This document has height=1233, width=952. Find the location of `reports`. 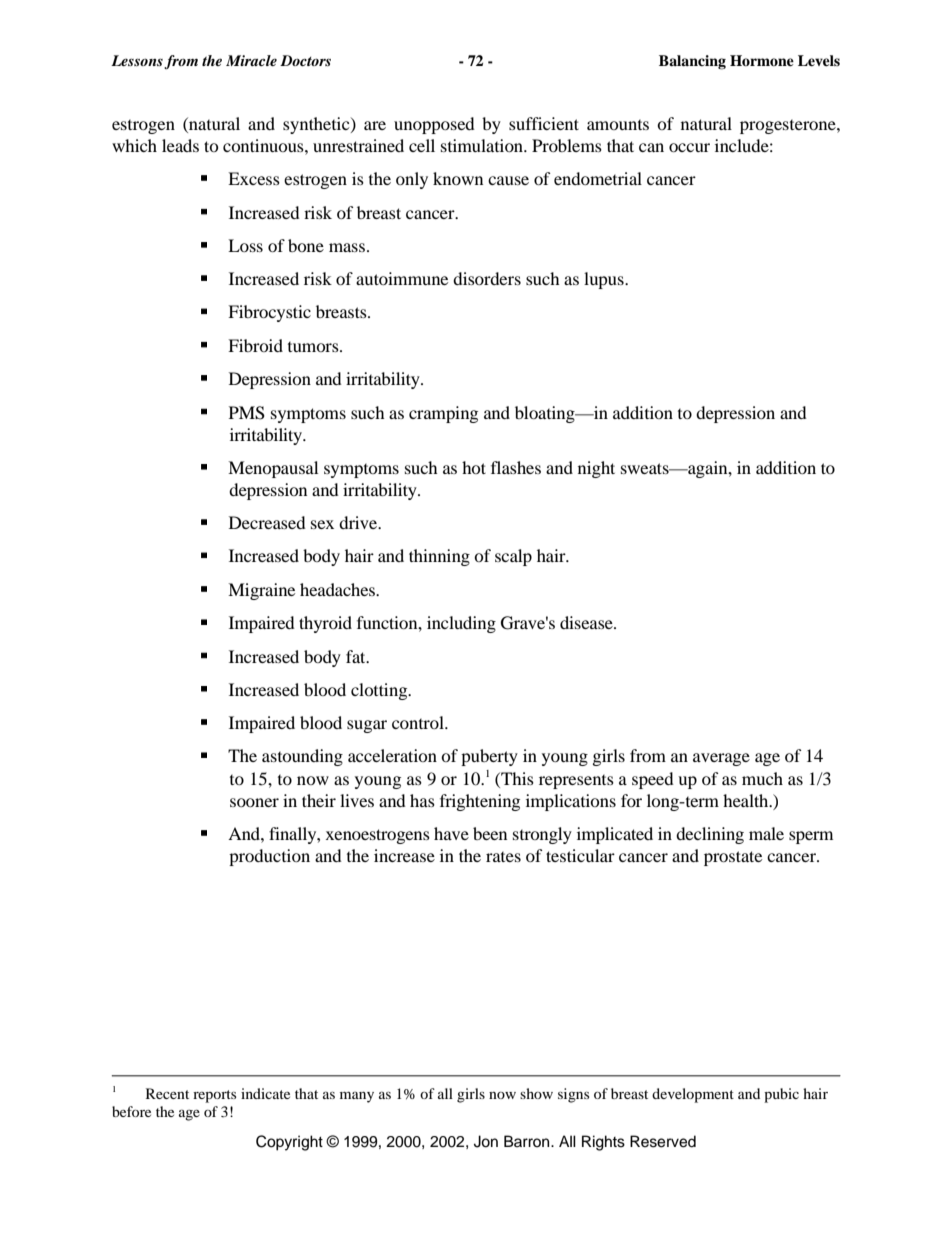

reports is located at coordinates (214, 1096).
